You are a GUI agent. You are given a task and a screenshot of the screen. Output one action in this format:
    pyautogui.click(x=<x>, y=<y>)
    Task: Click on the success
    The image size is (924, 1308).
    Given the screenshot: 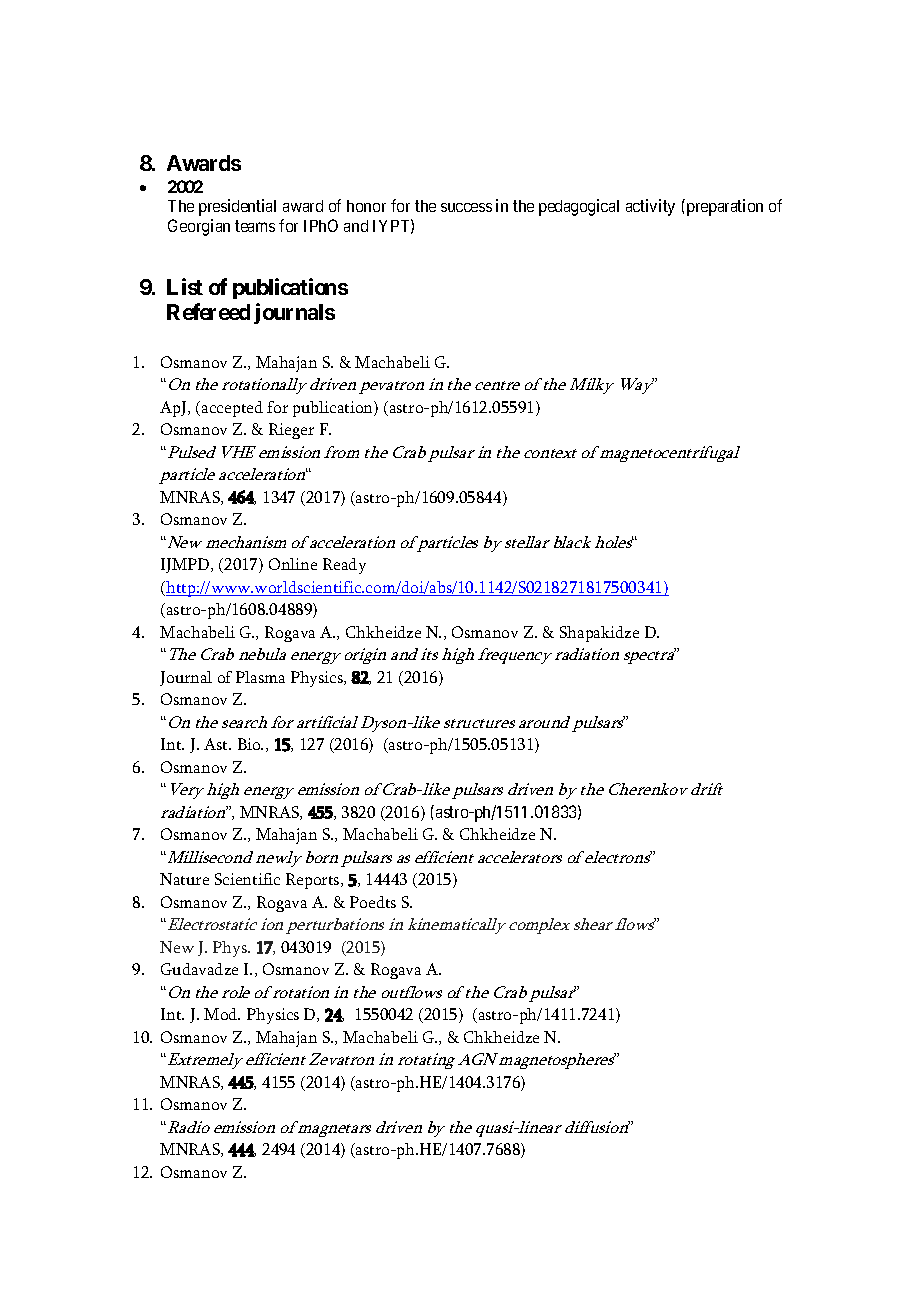 What is the action you would take?
    pyautogui.click(x=466, y=207)
